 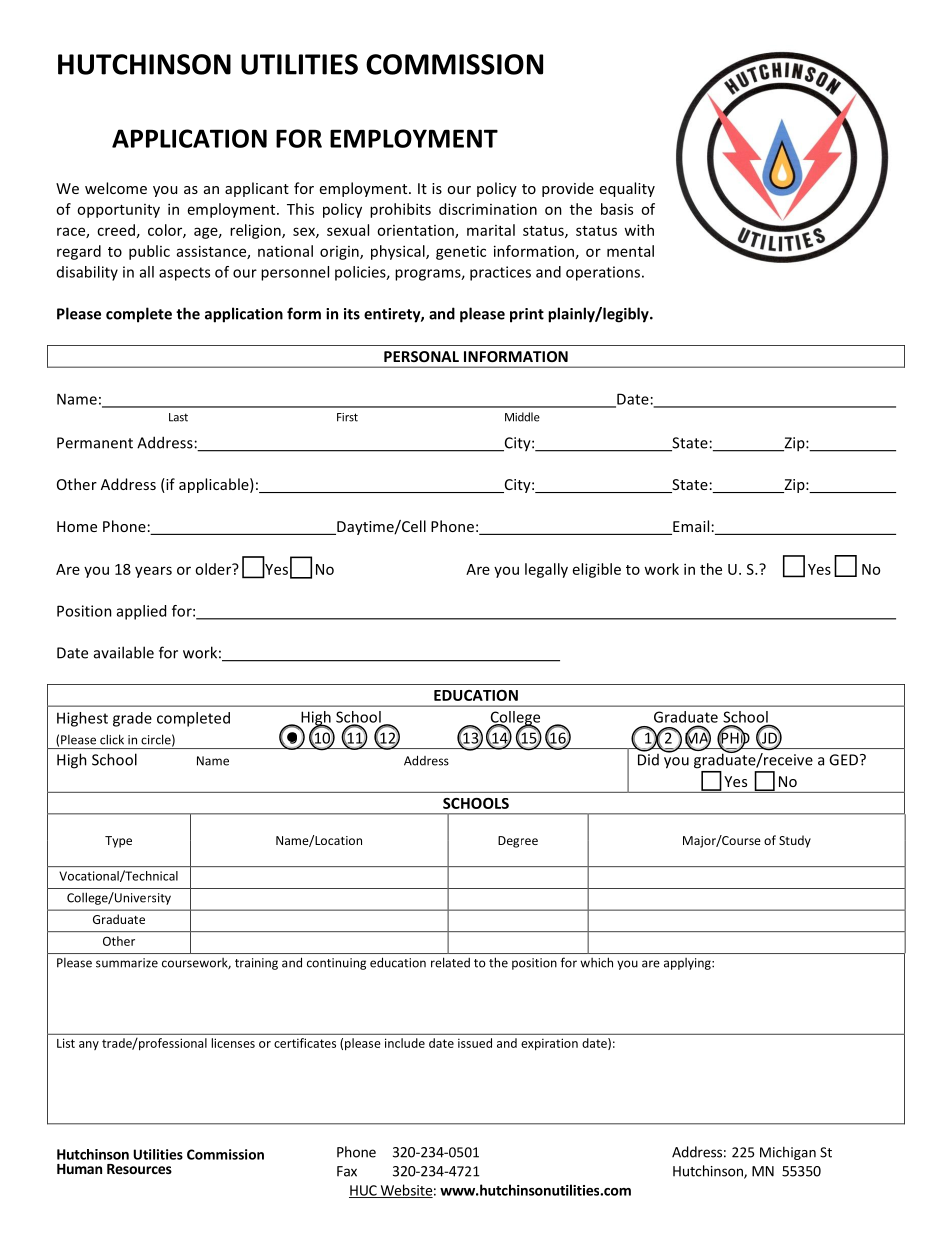 I want to click on with, so click(x=639, y=230).
